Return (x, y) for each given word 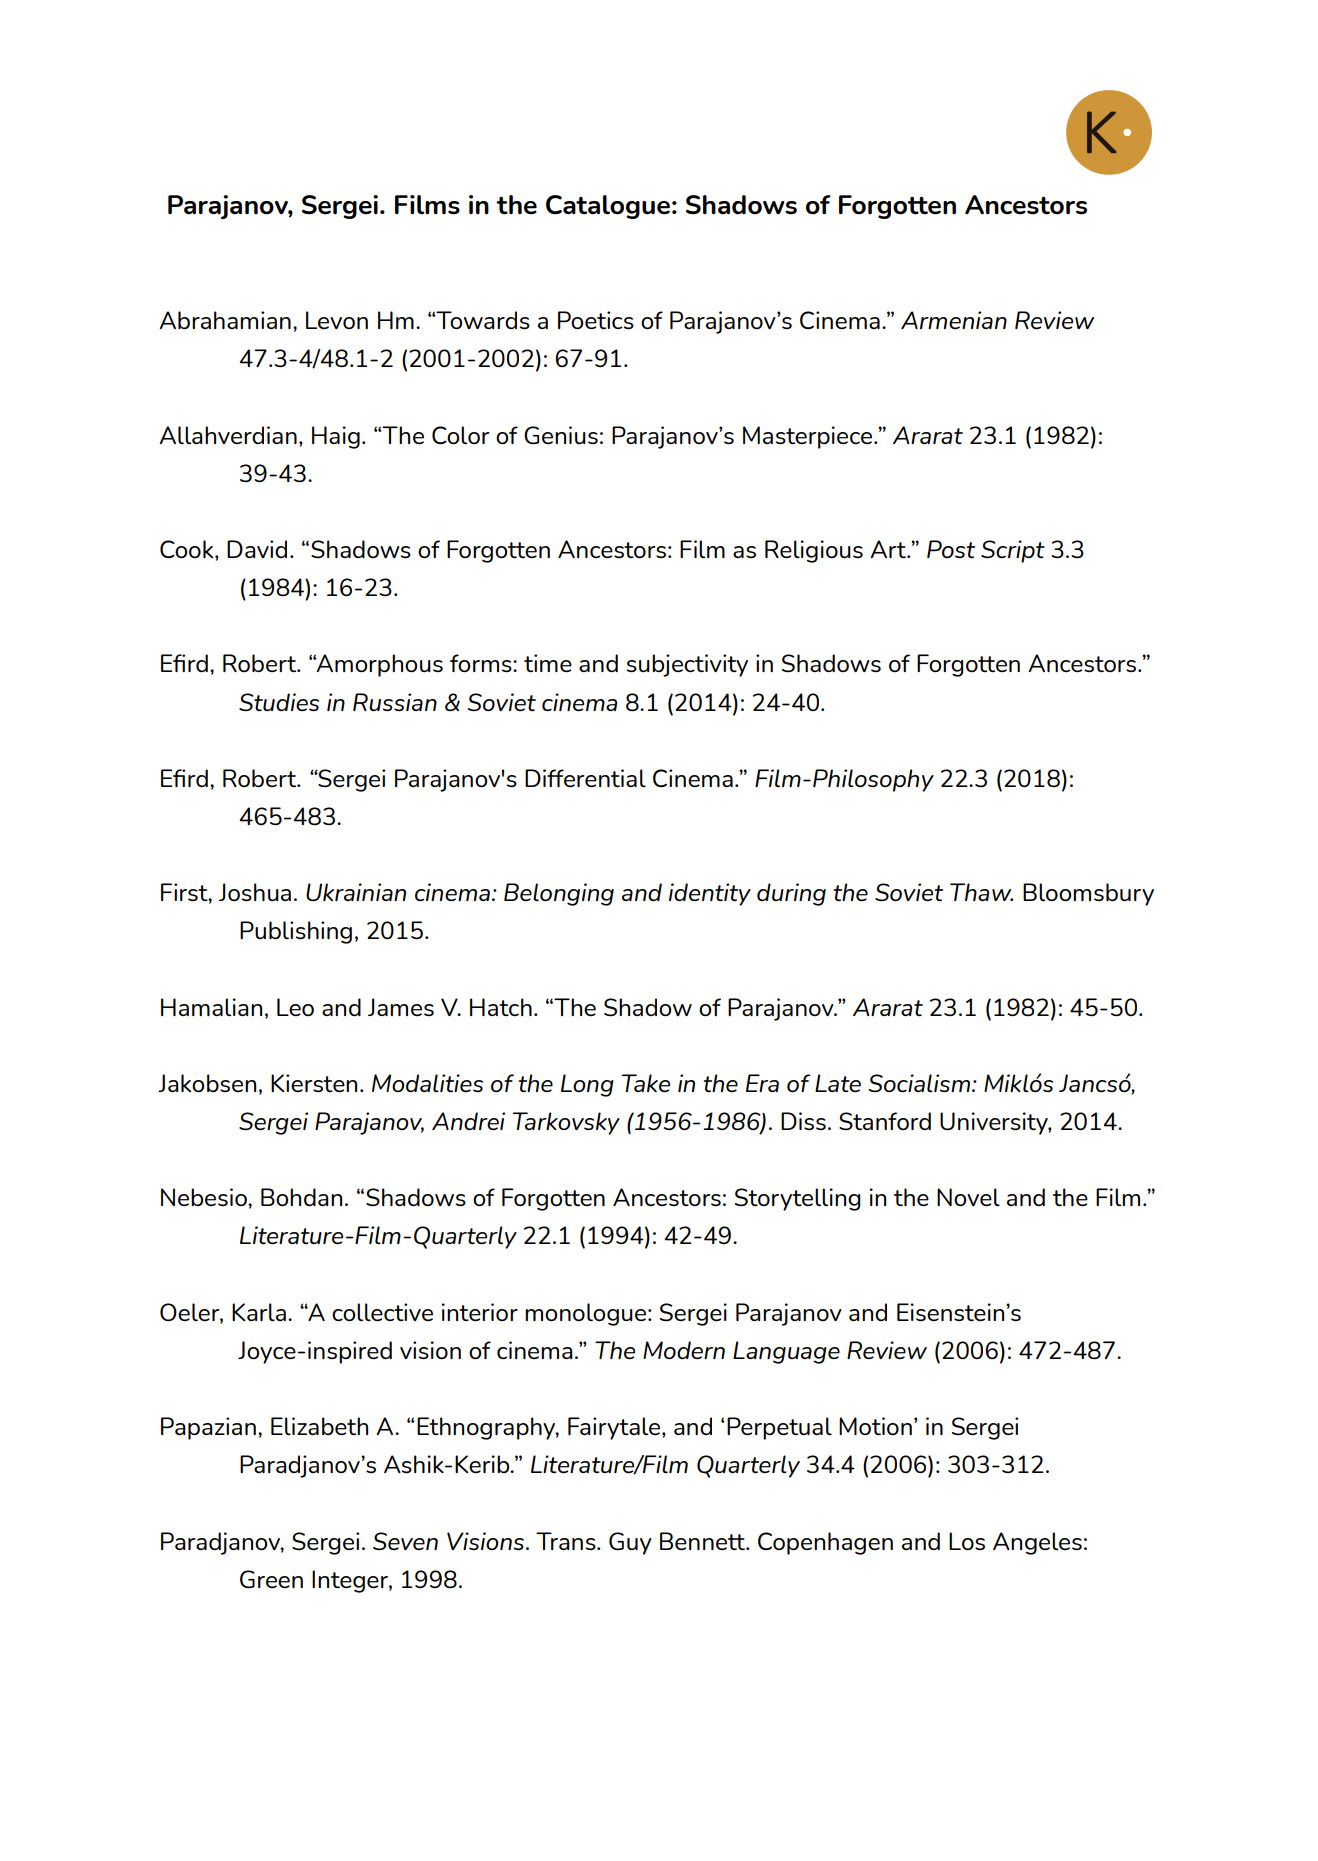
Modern (684, 1350)
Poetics (596, 320)
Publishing (296, 932)
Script (1013, 551)
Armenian (954, 320)
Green (271, 1579)
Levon (337, 320)
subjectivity (687, 665)
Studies (279, 702)
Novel (968, 1197)
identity (710, 894)
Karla (259, 1312)
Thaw (981, 892)
